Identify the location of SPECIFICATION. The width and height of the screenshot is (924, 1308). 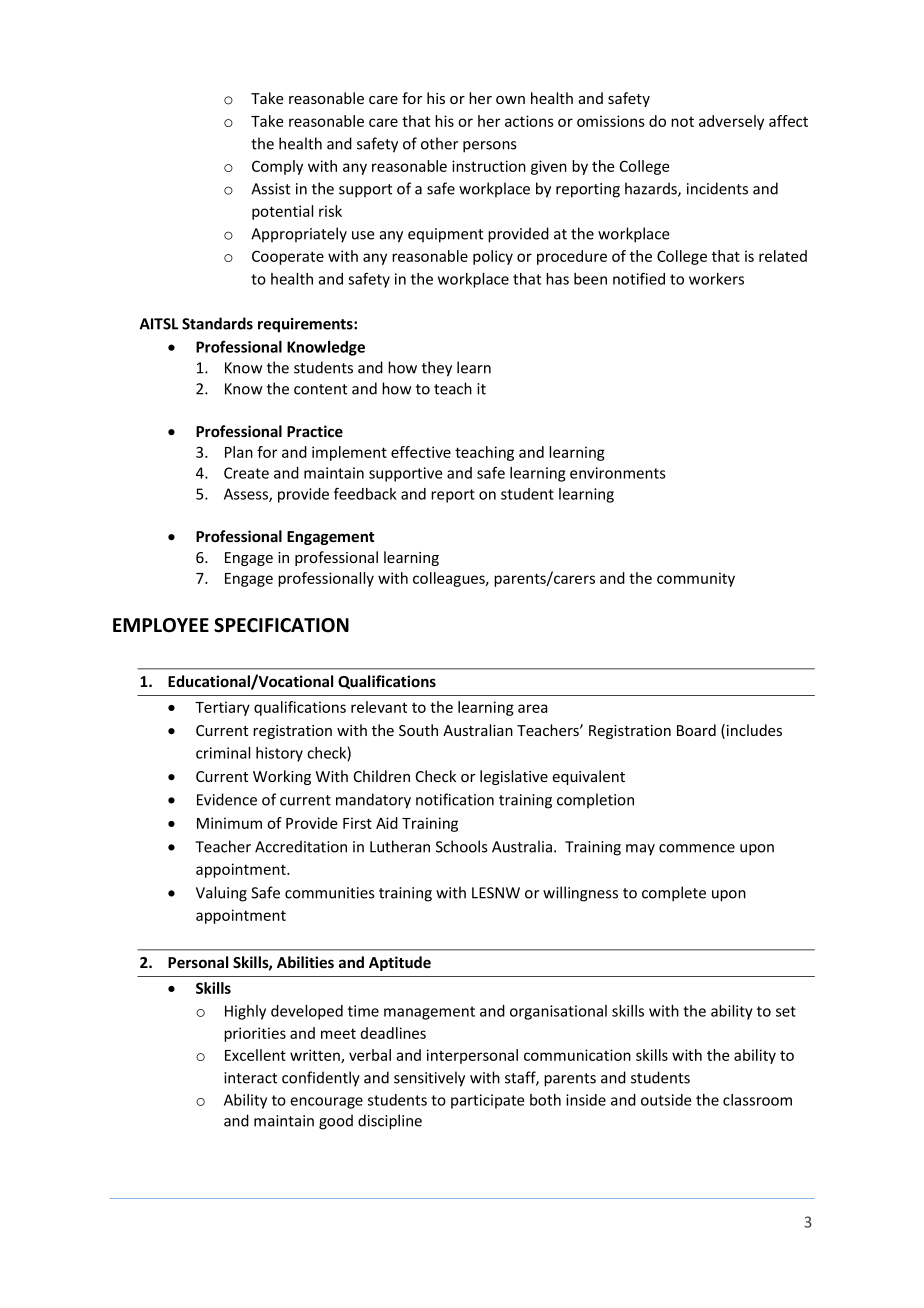
(281, 625).
